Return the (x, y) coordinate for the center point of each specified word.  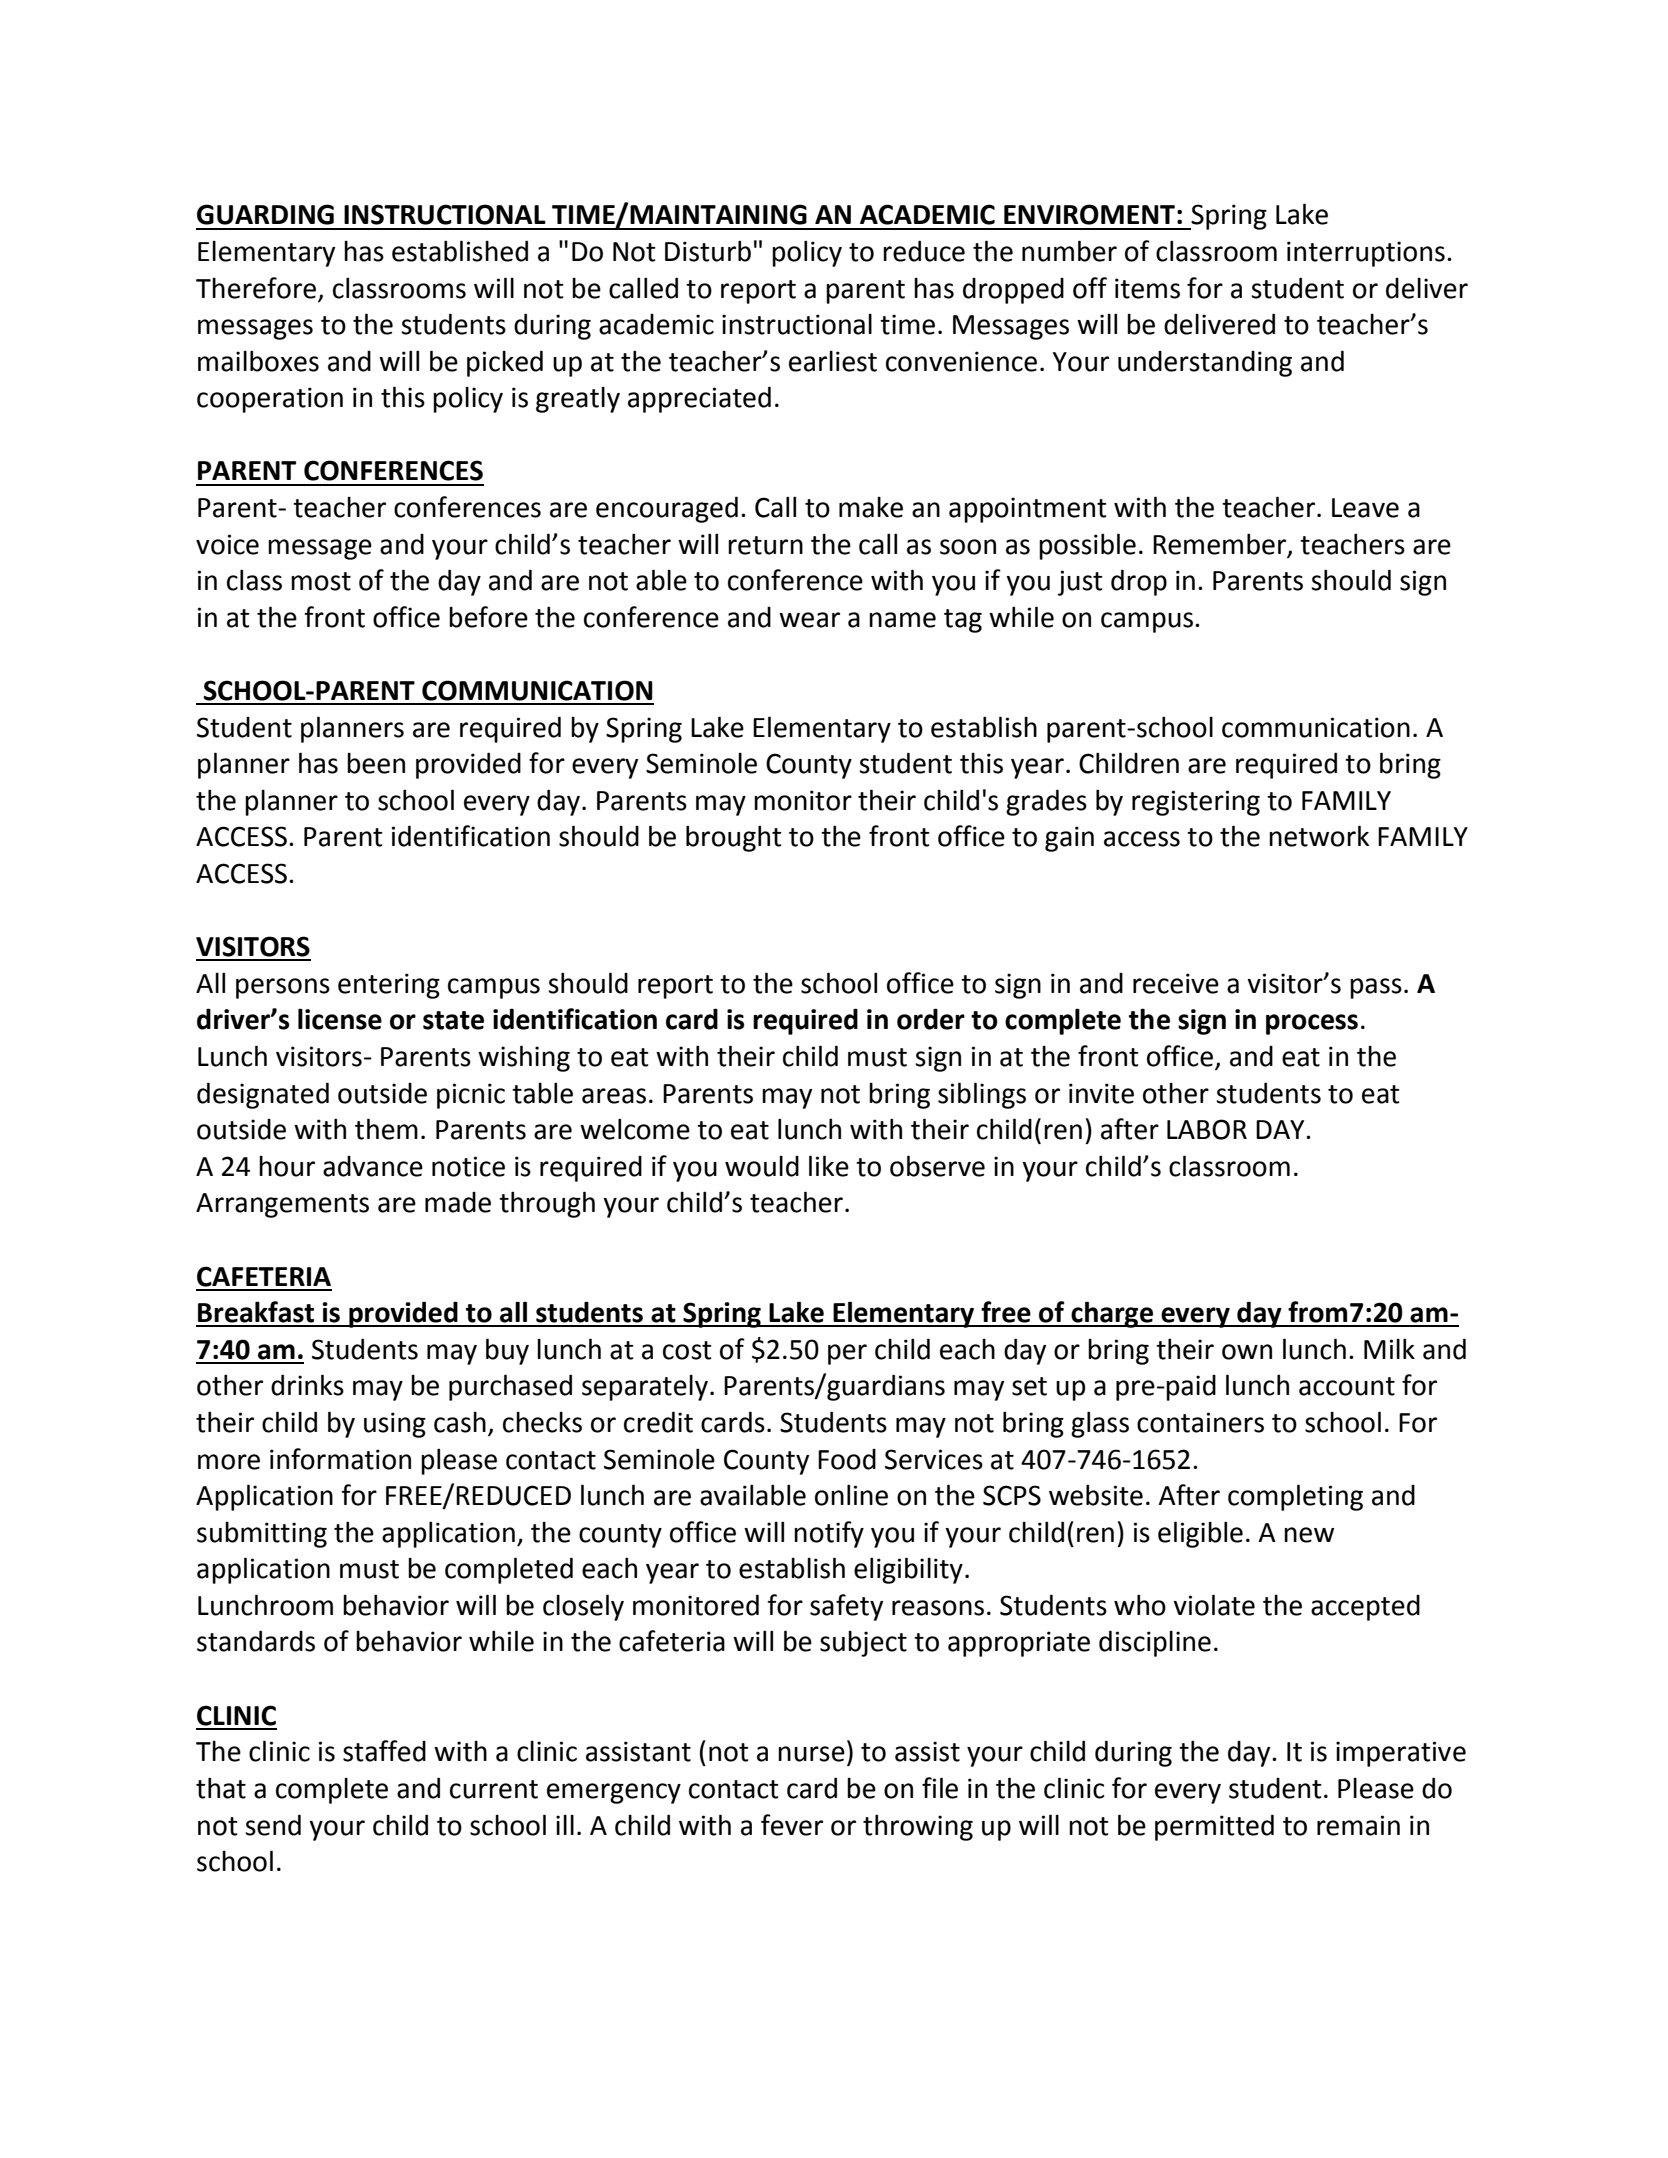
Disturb (708, 251)
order (931, 1019)
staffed (384, 1751)
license (340, 1019)
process (1312, 1024)
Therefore (256, 288)
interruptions (1366, 254)
